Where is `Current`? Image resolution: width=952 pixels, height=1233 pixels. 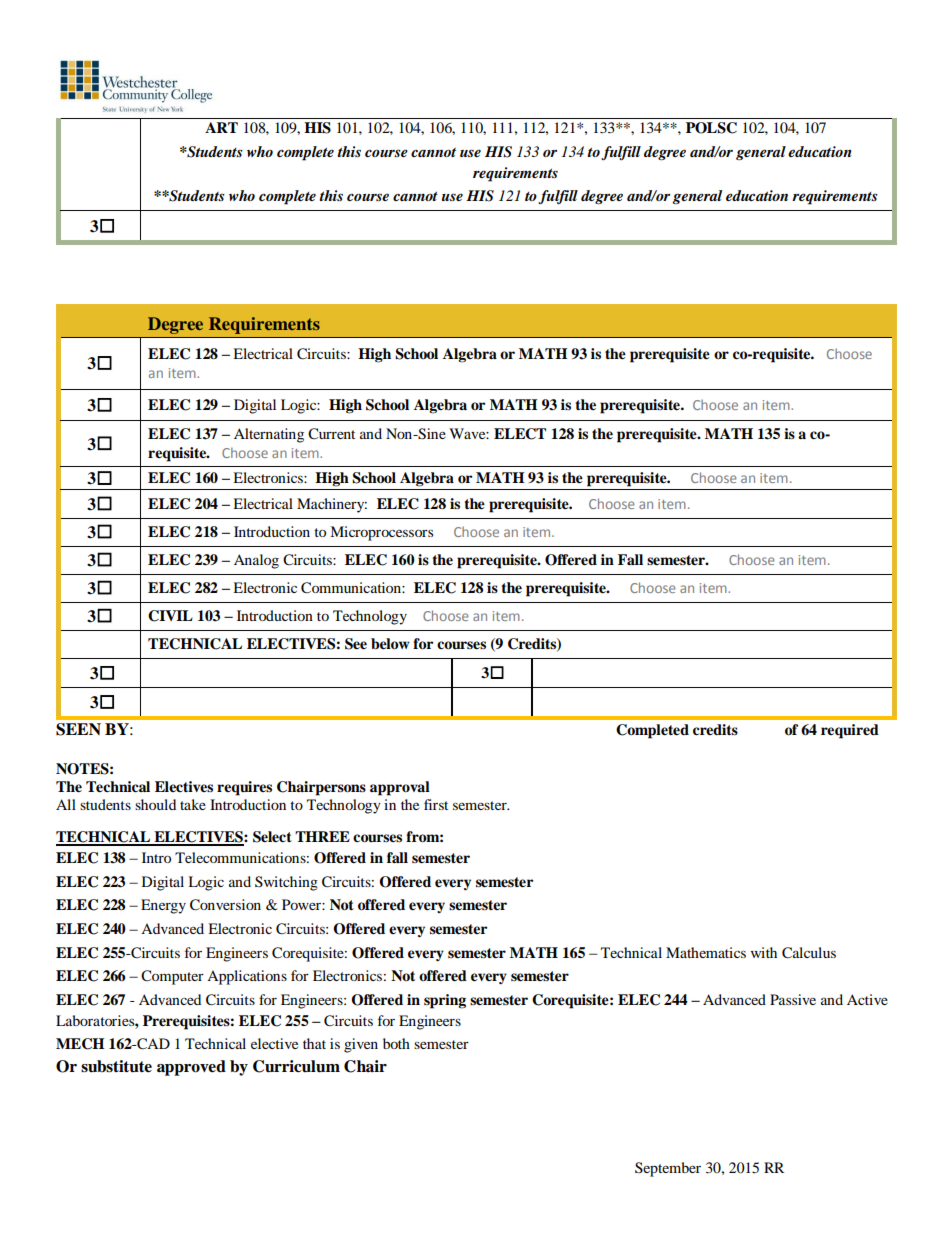 Current is located at coordinates (331, 434).
